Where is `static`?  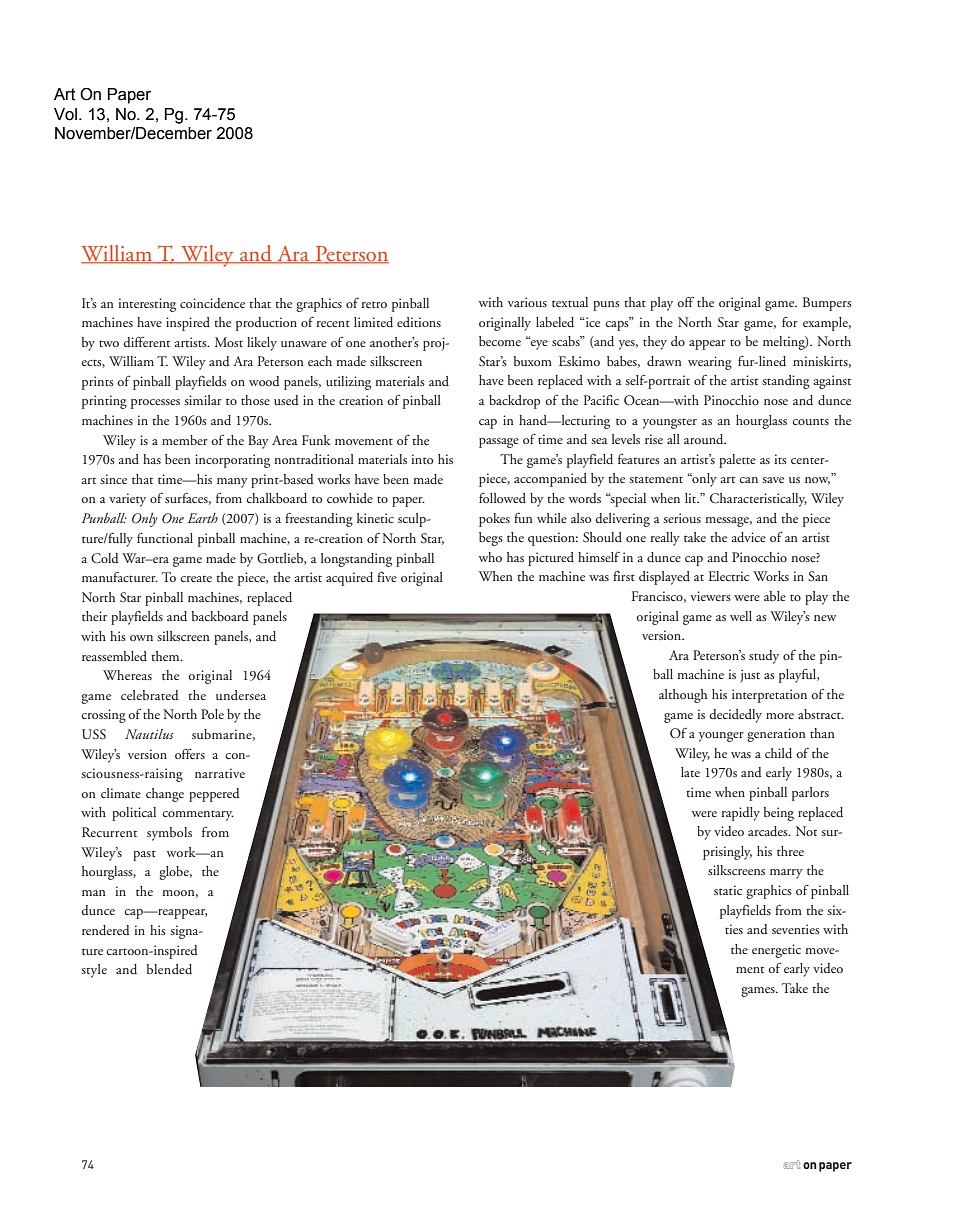
static is located at coordinates (728, 890).
